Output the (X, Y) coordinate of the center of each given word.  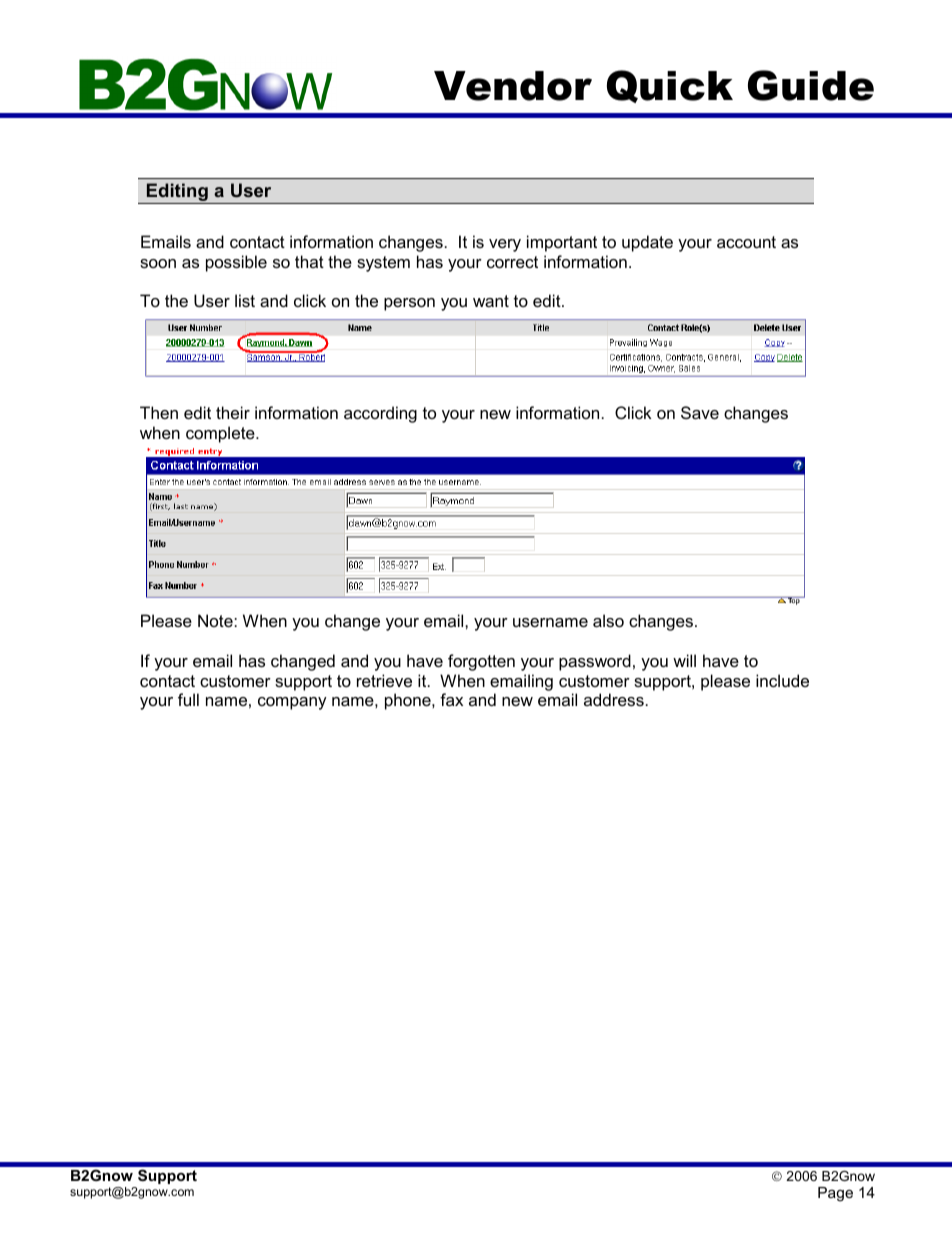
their (233, 412)
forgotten (481, 662)
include (782, 680)
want (491, 301)
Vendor (513, 86)
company (292, 703)
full (188, 699)
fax (451, 699)
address (614, 699)
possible (236, 263)
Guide (811, 85)
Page (835, 1194)
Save (700, 412)
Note (216, 620)
